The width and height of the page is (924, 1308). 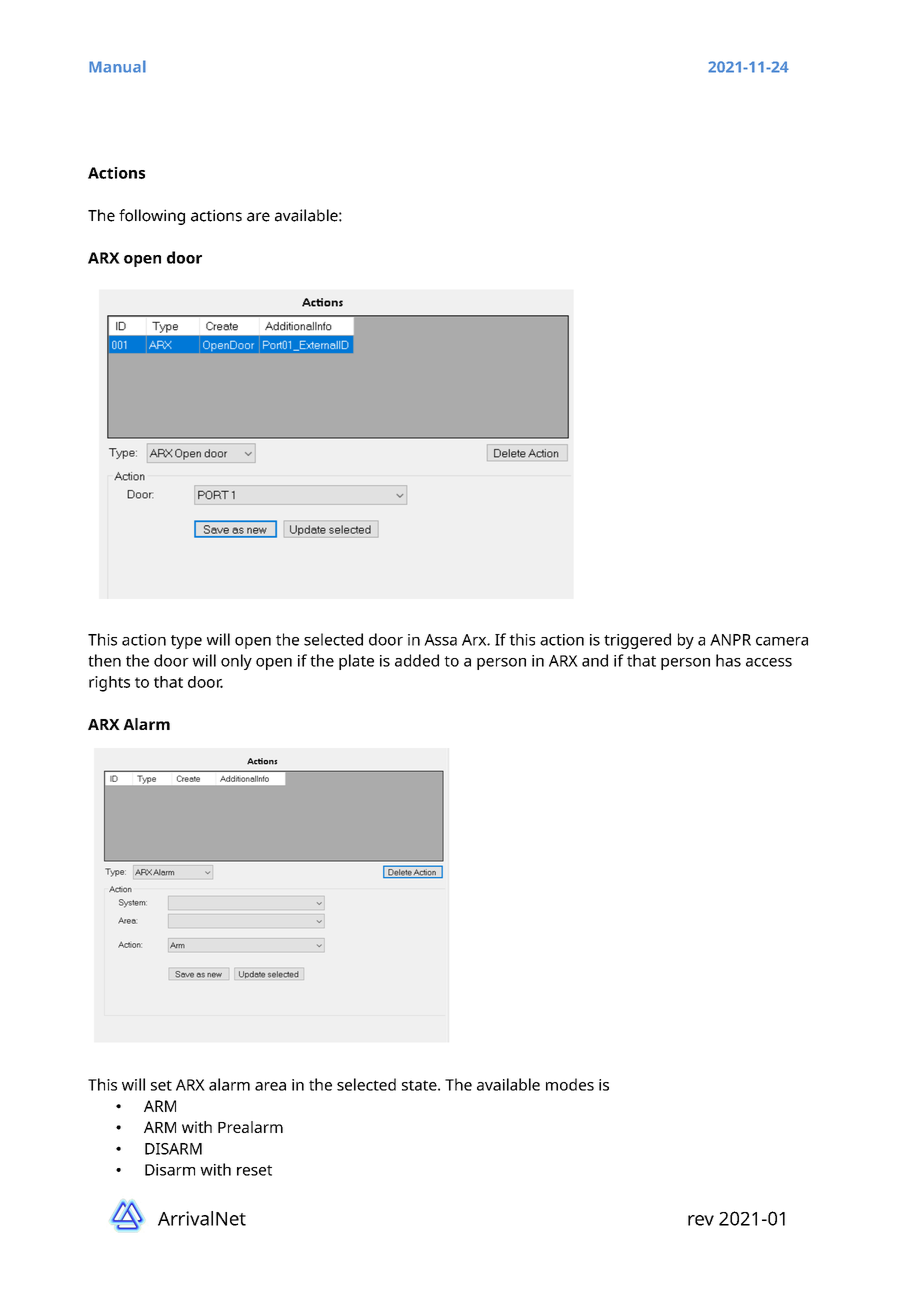 I want to click on access, so click(x=769, y=662).
